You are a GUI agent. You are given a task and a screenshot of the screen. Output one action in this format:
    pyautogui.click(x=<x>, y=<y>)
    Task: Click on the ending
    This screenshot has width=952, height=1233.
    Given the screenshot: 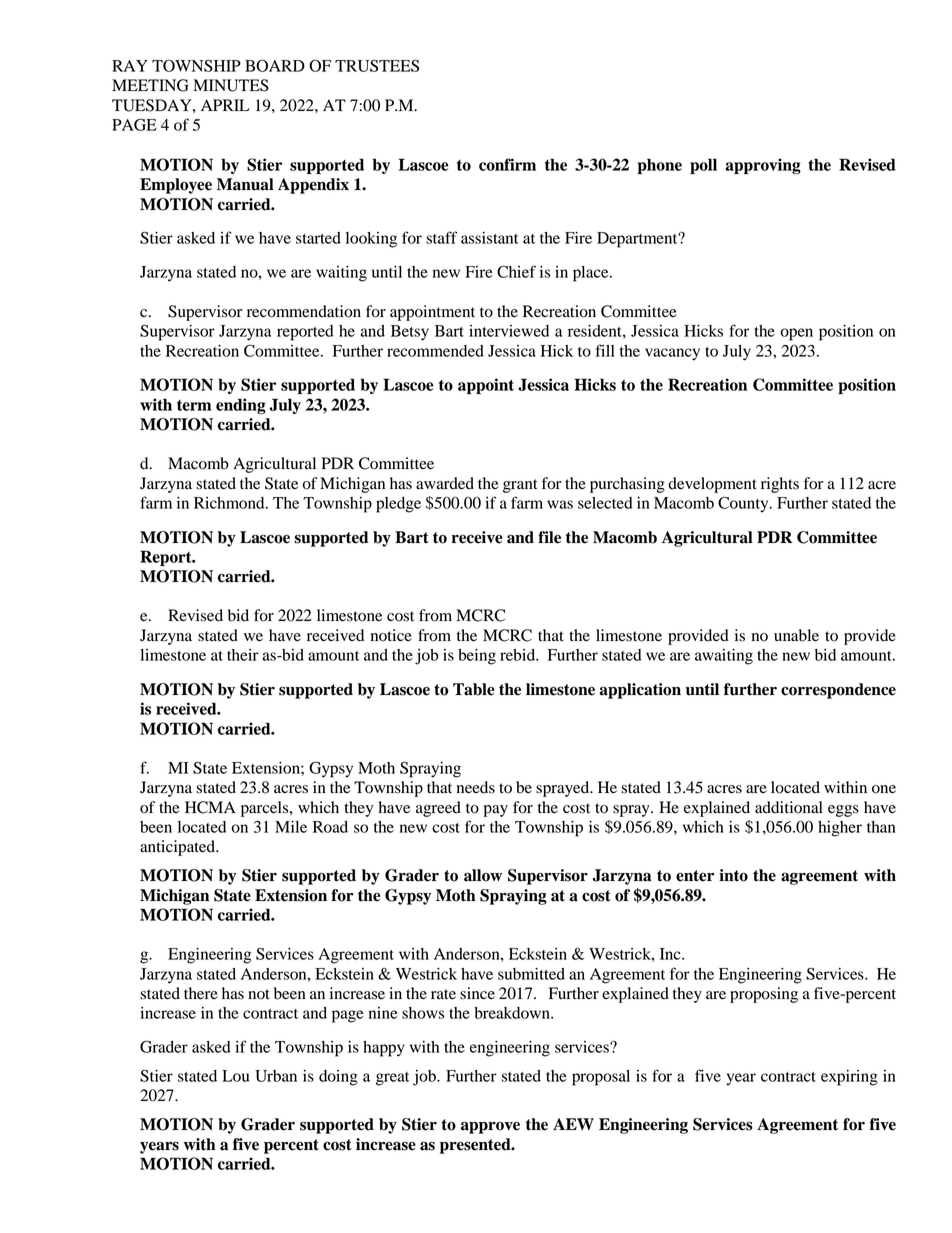 What is the action you would take?
    pyautogui.click(x=241, y=406)
